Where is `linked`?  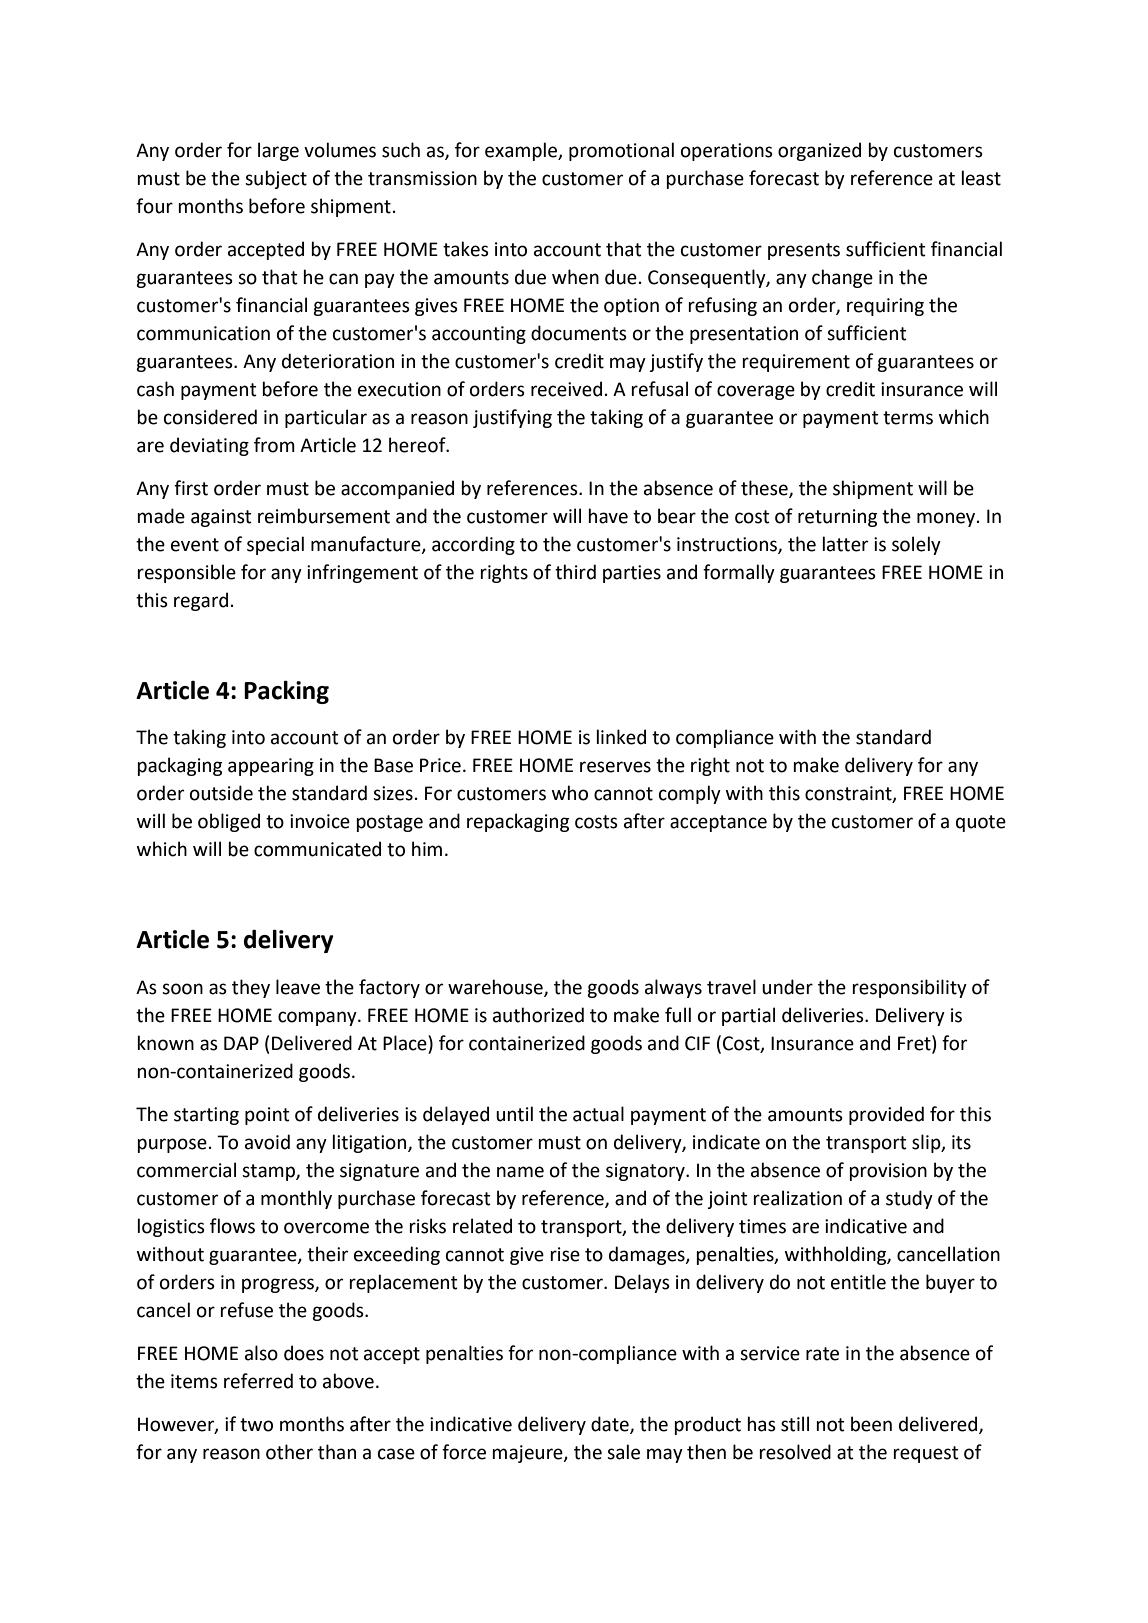 linked is located at coordinates (621, 737).
